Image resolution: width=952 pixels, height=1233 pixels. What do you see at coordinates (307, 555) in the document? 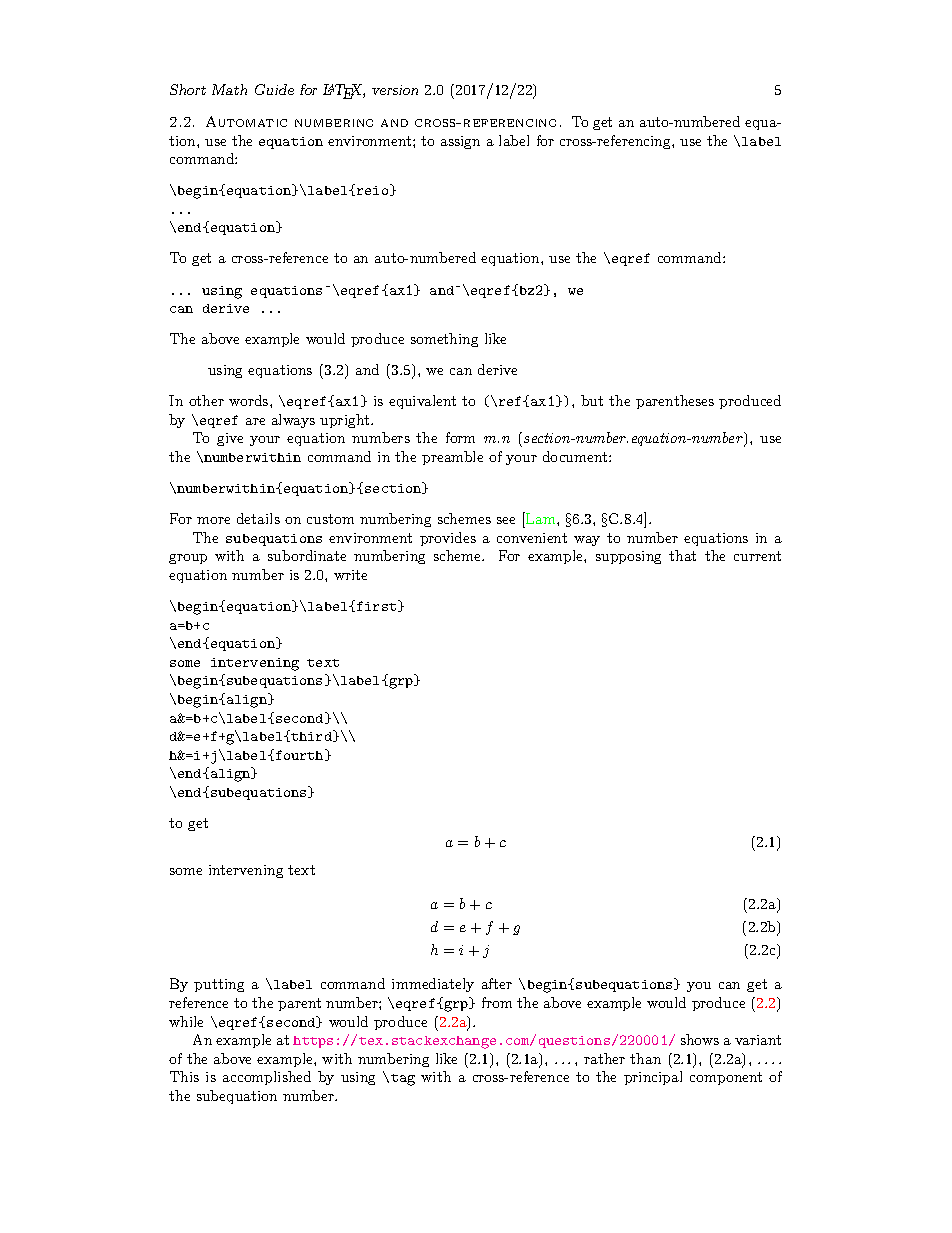
I see `subordinate` at bounding box center [307, 555].
